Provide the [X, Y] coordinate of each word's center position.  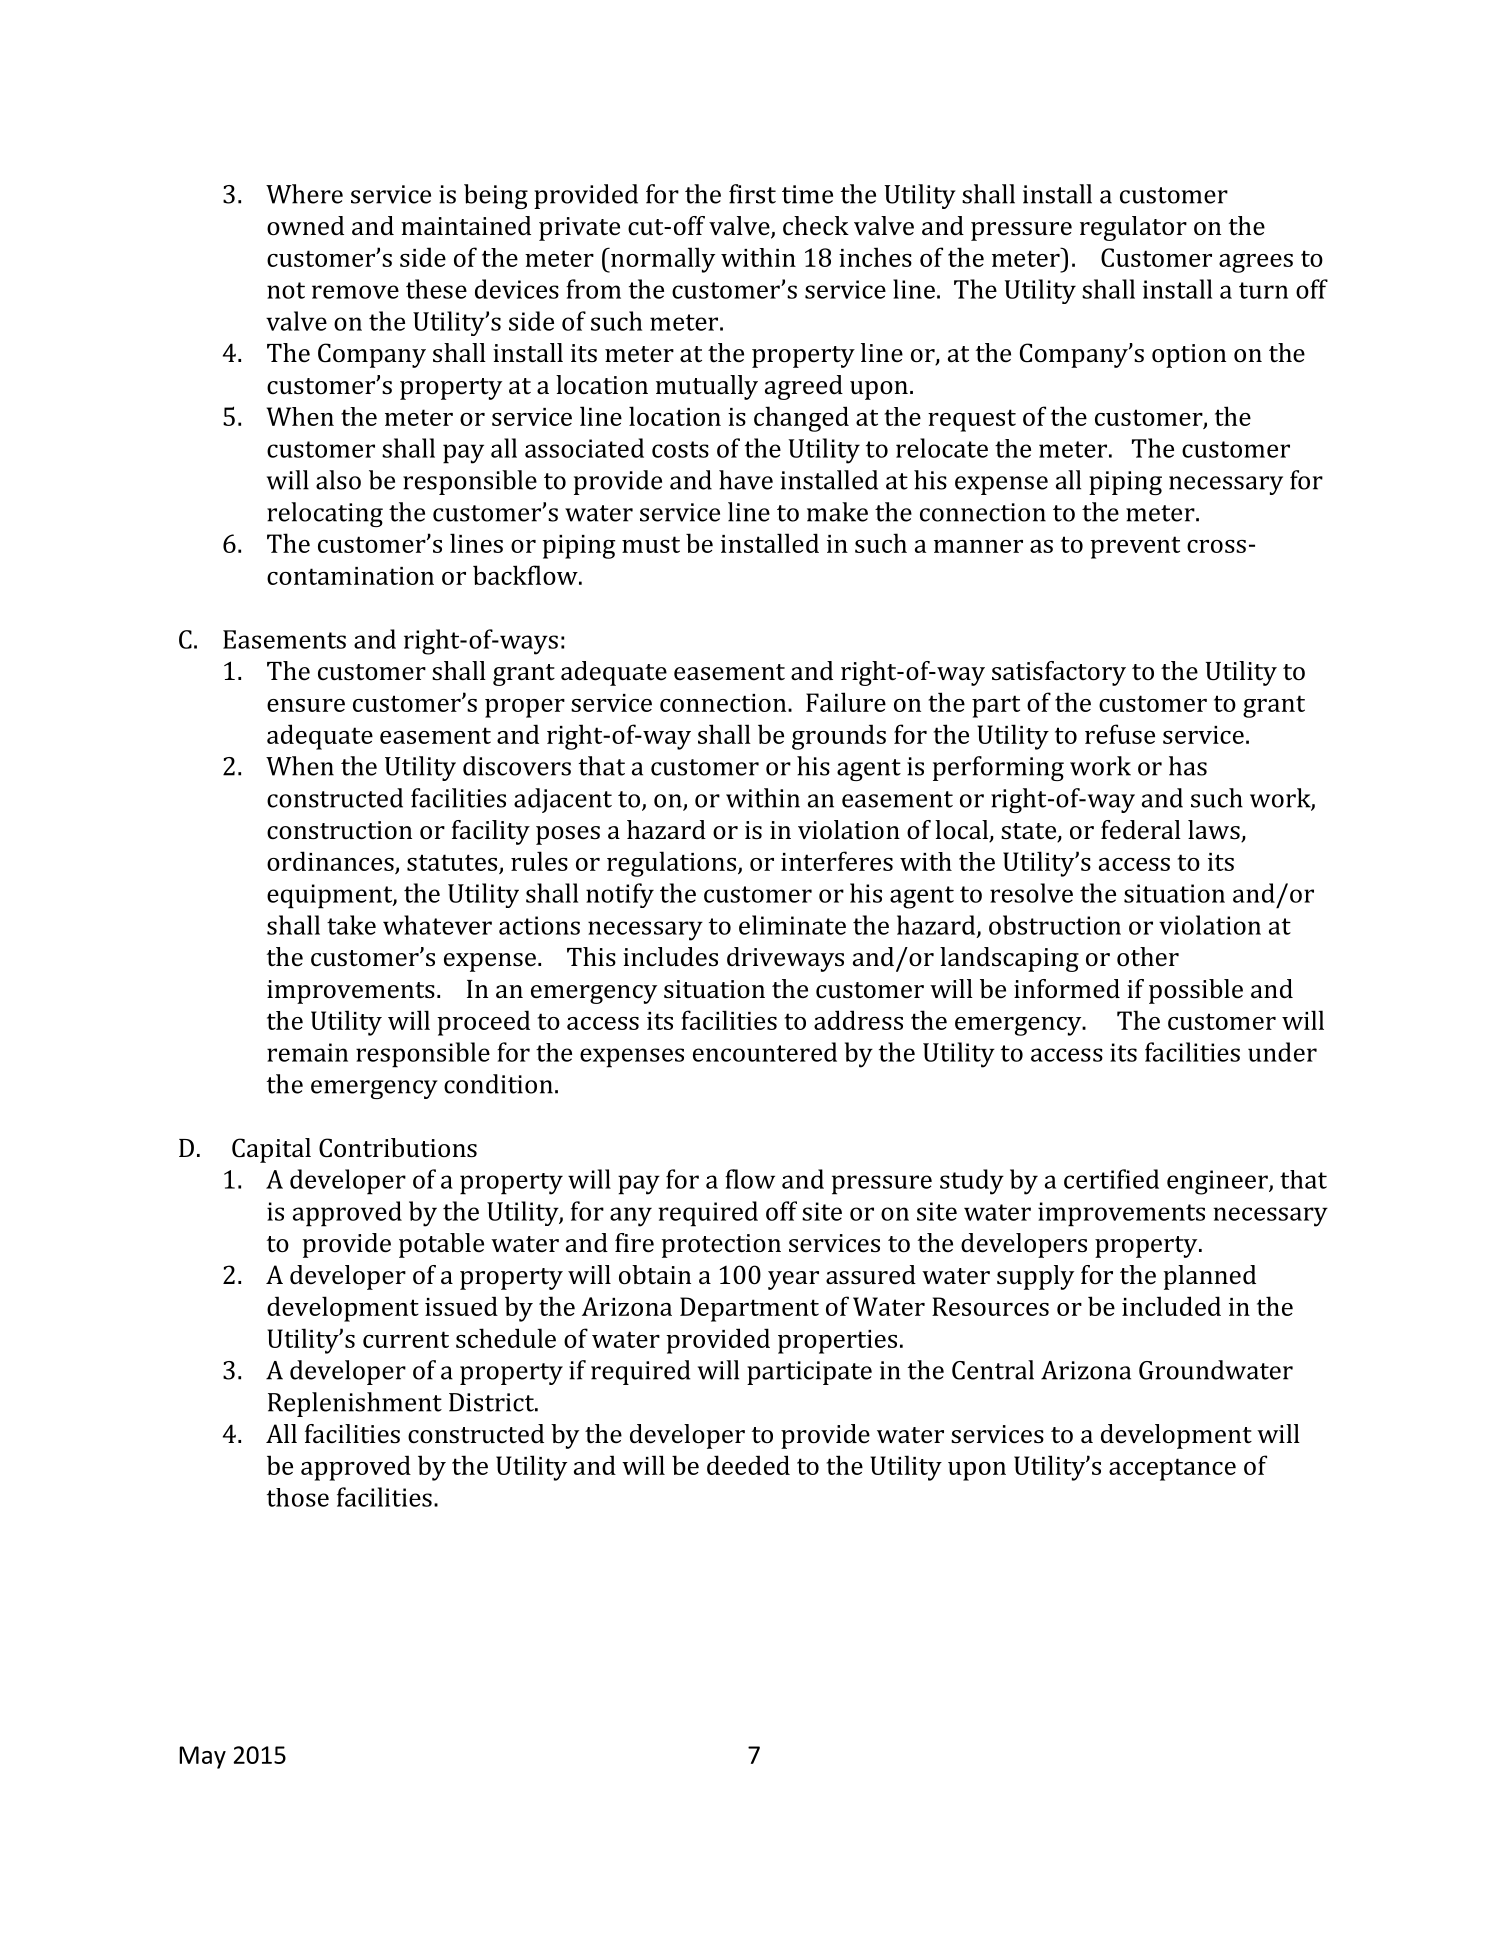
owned [305, 226]
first [752, 194]
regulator [1133, 228]
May [202, 1757]
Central [993, 1370]
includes [670, 957]
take [351, 925]
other [1148, 957]
